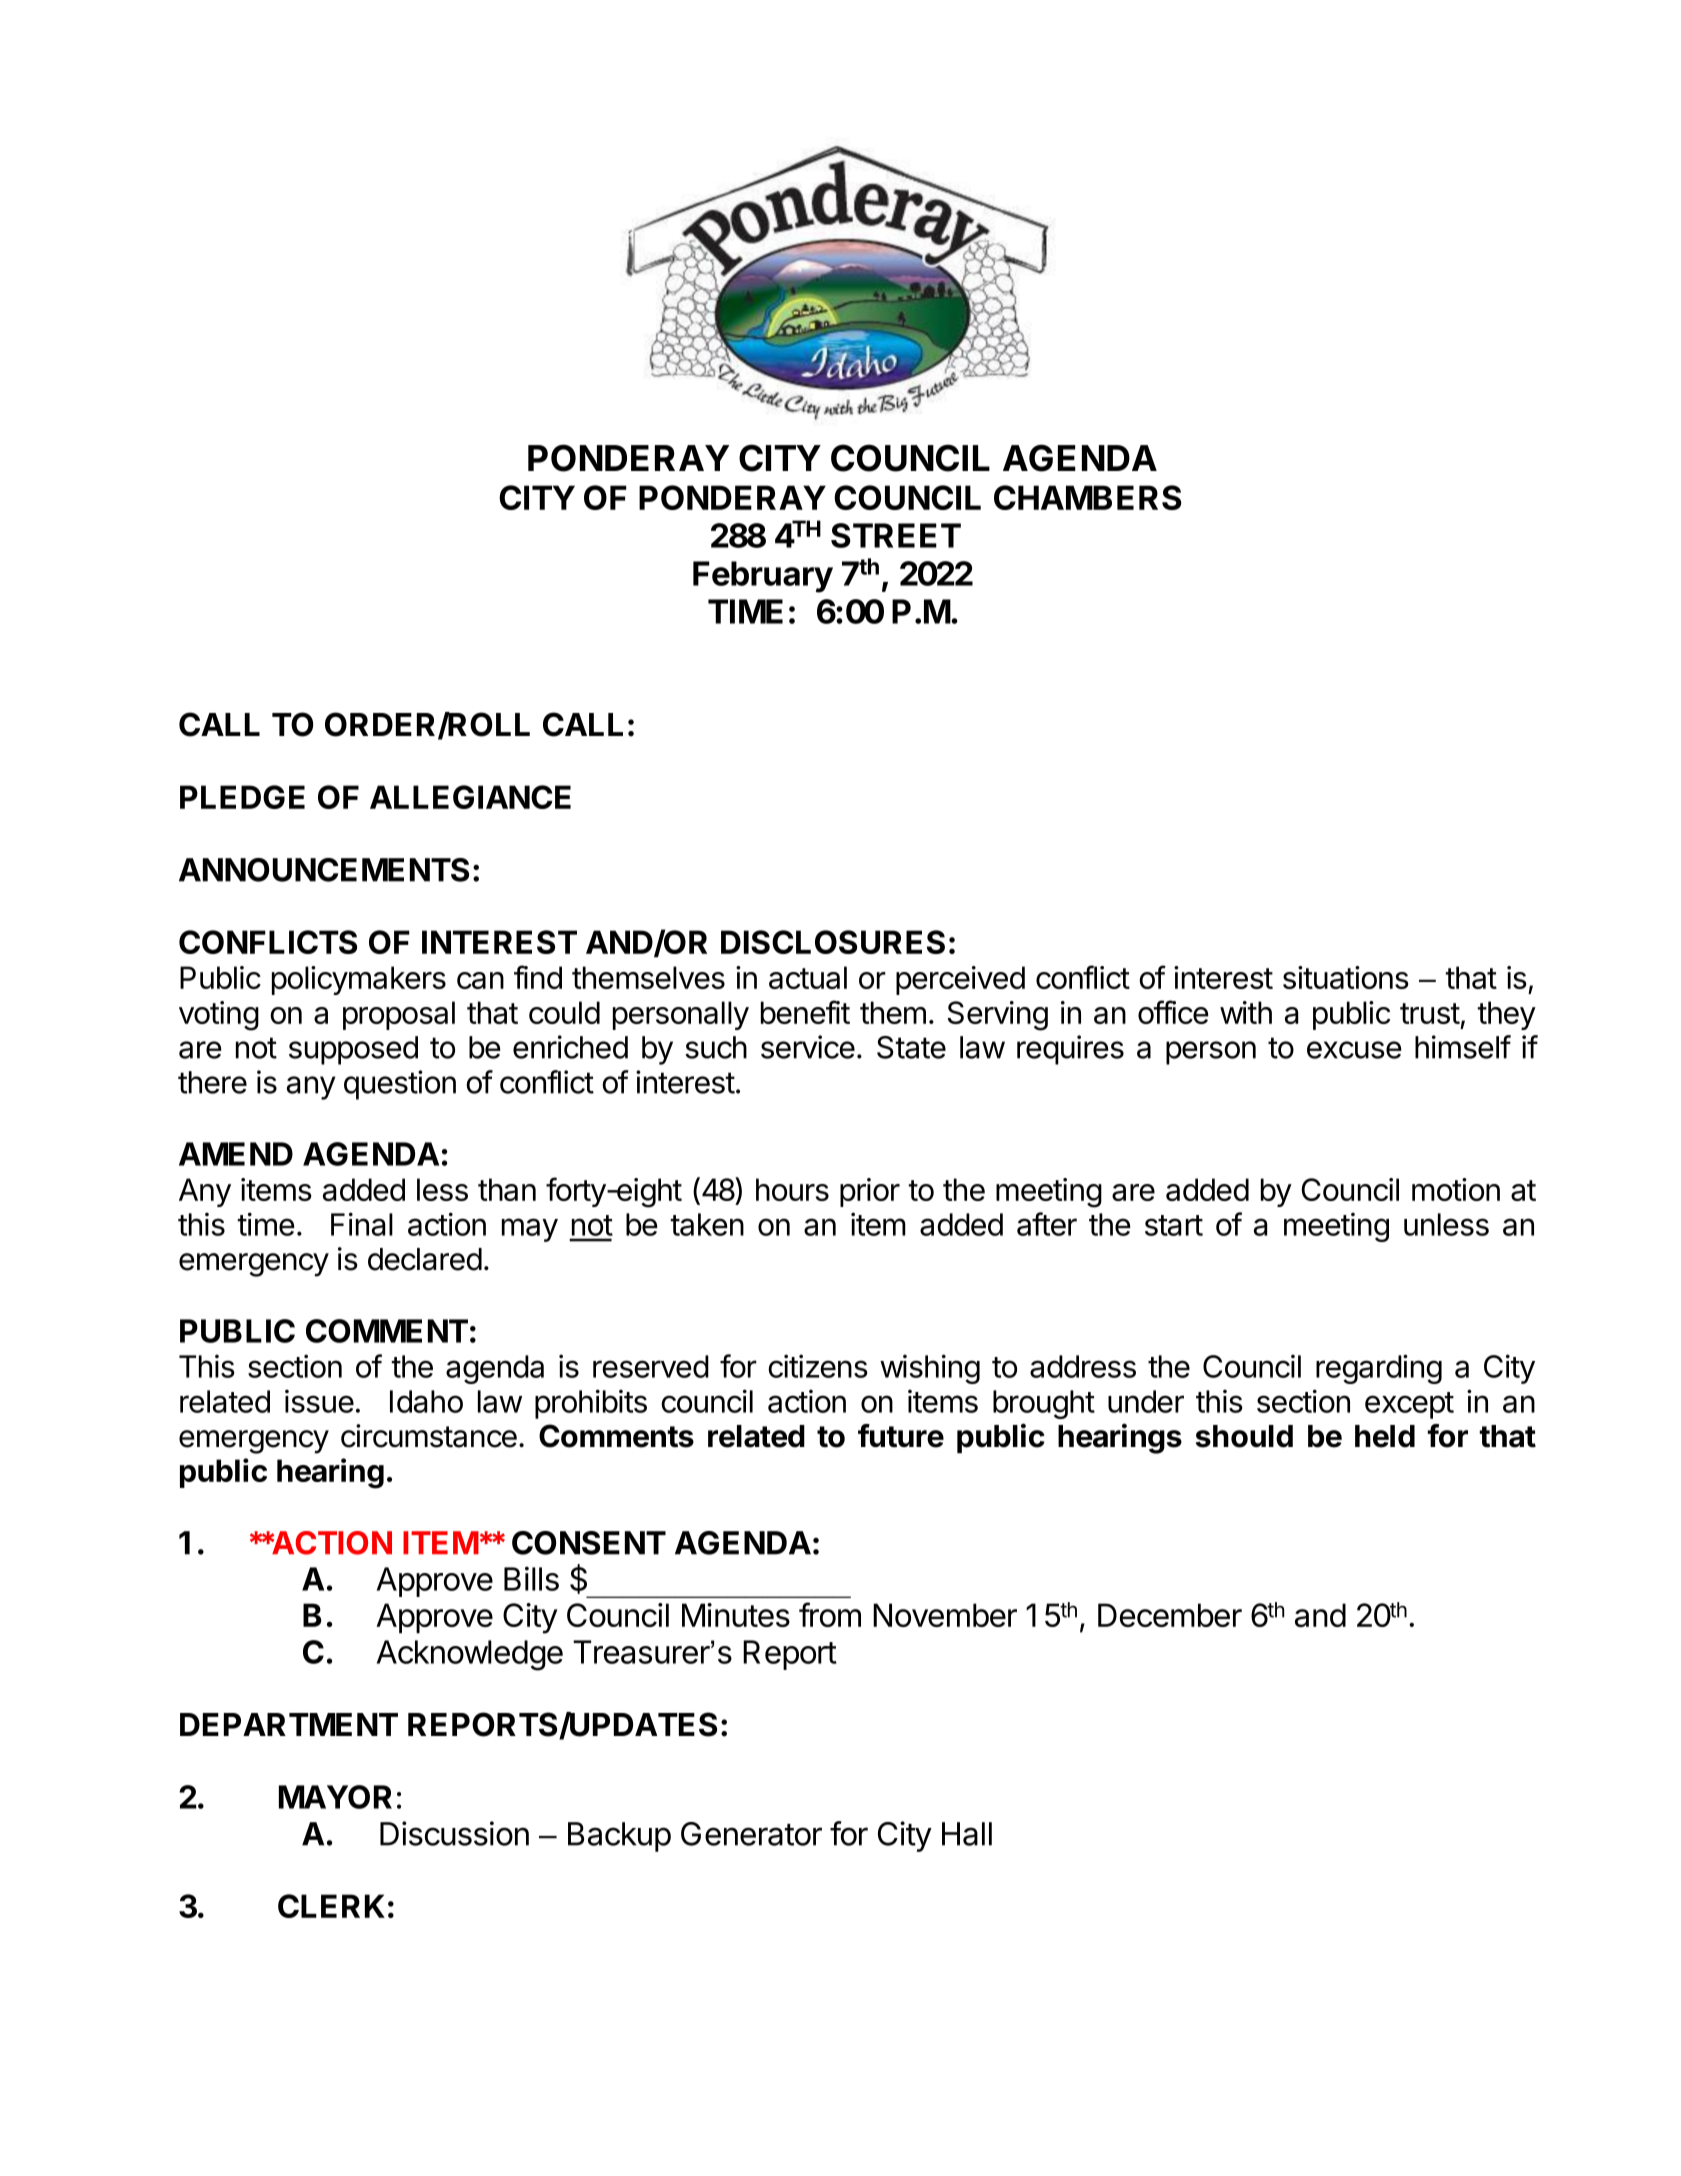  What do you see at coordinates (362, 1224) in the document?
I see `Final` at bounding box center [362, 1224].
